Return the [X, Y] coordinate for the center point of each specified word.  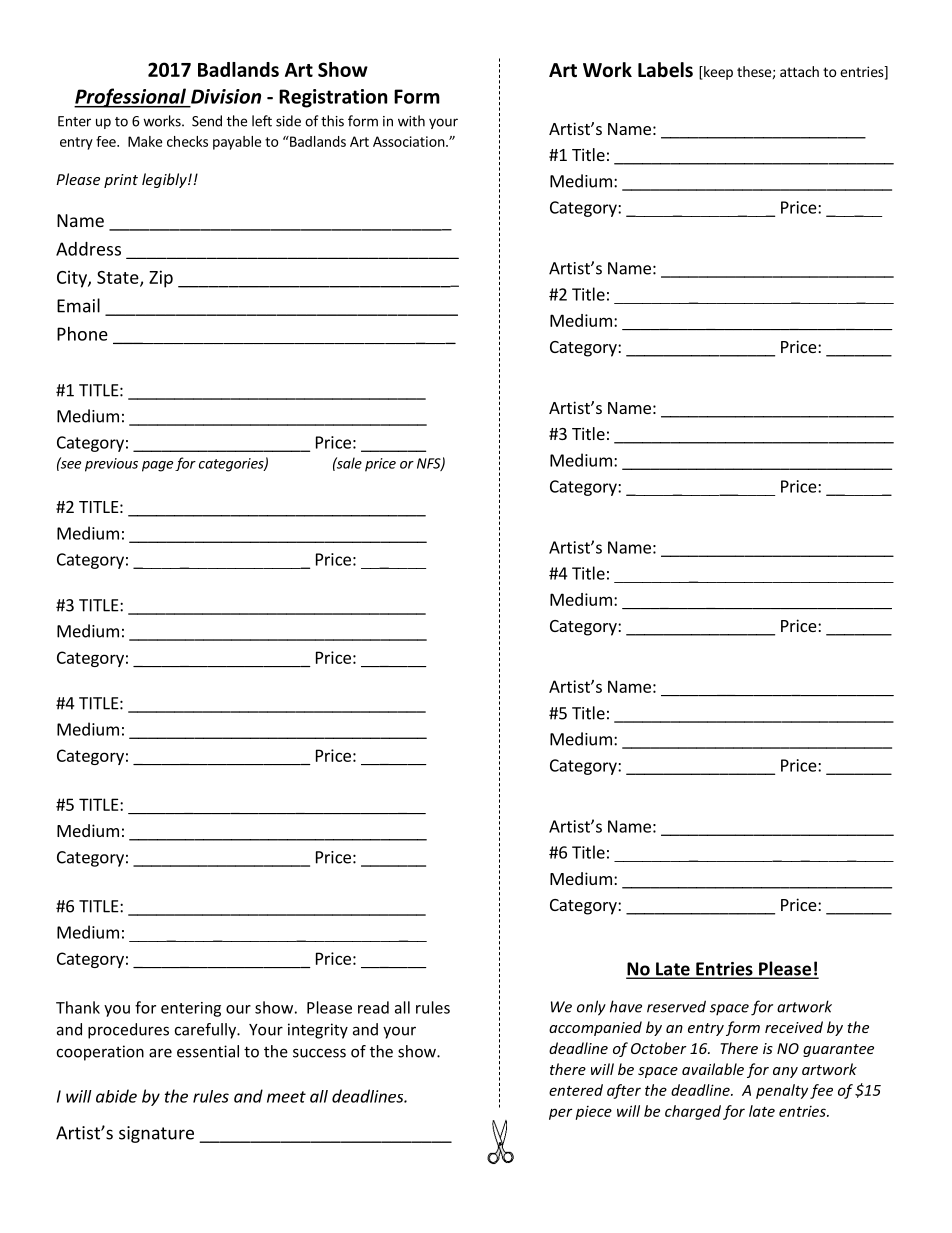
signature [156, 1134]
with [411, 121]
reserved [676, 1006]
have [626, 1006]
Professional [131, 98]
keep [717, 73]
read [373, 1007]
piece [593, 1113]
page [157, 466]
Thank [78, 1007]
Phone [82, 334]
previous [111, 465]
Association [409, 141]
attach [799, 71]
